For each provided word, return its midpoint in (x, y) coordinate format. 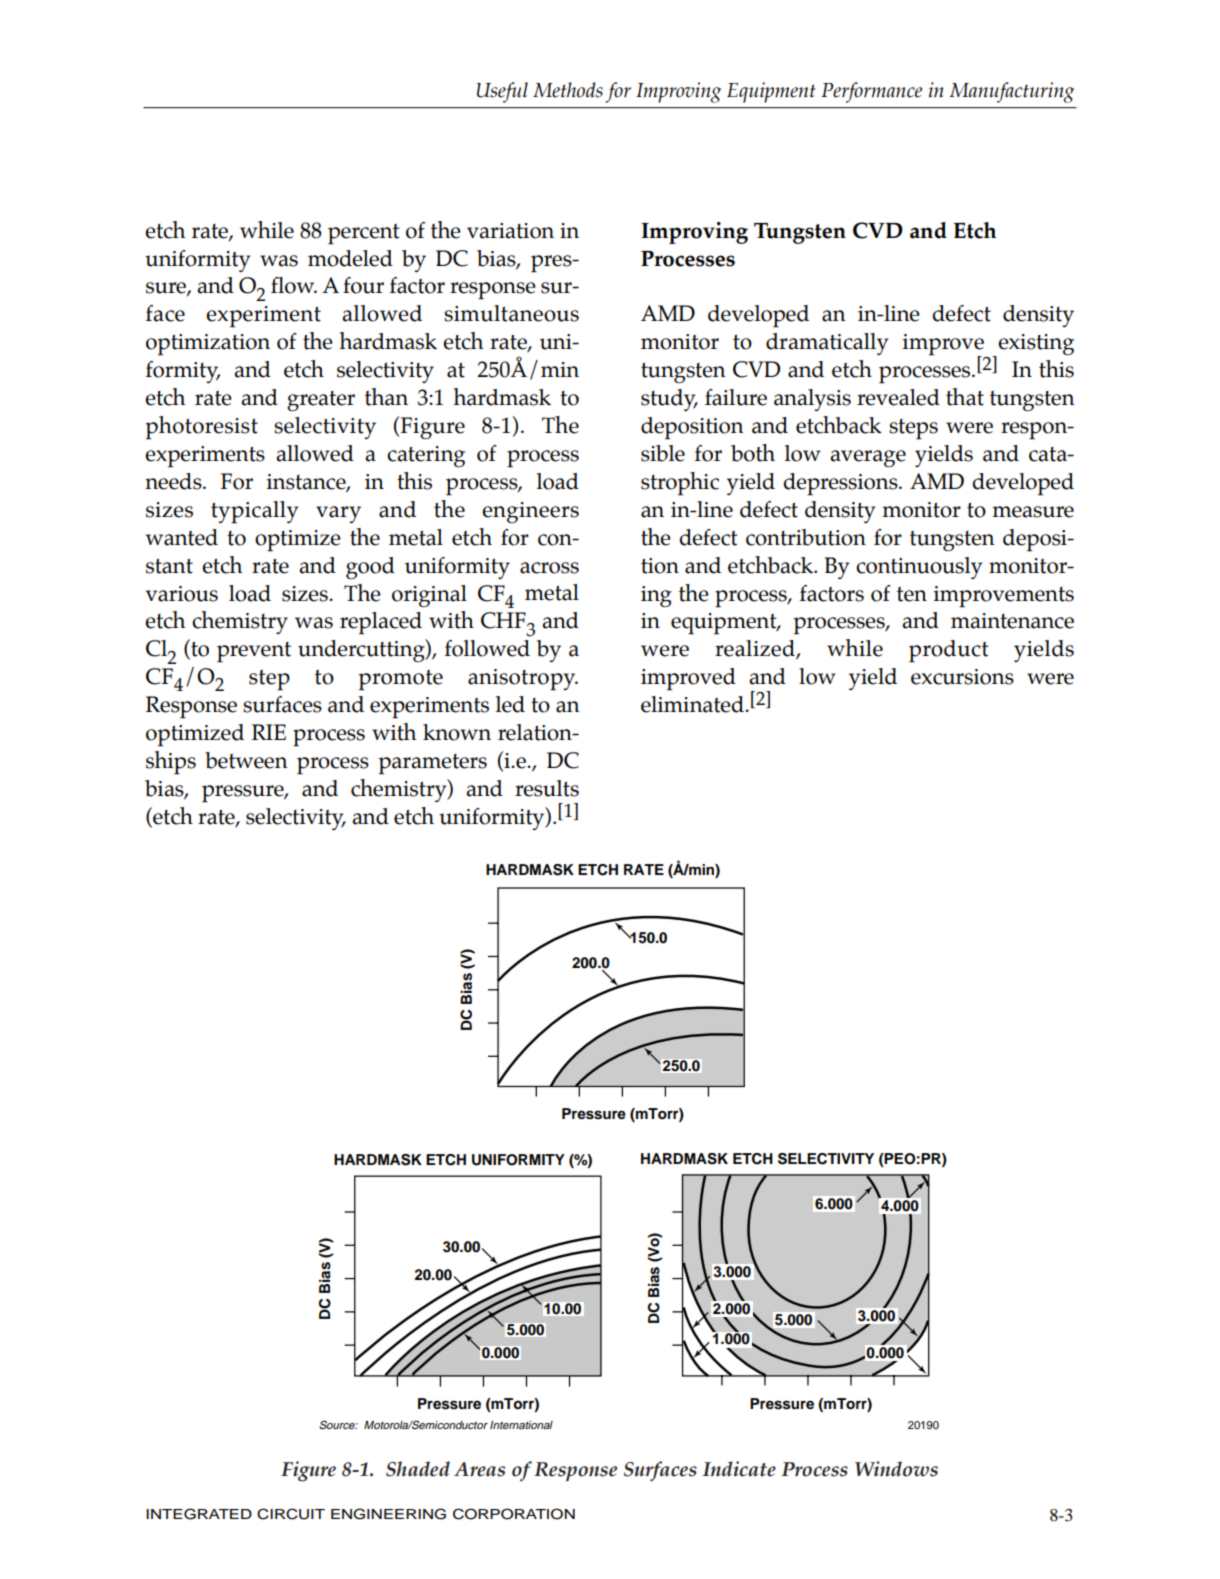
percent (364, 234)
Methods (568, 90)
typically (254, 512)
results (547, 788)
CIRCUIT (291, 1514)
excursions (962, 677)
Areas (479, 1469)
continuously (919, 568)
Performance (871, 92)
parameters (432, 764)
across (549, 568)
